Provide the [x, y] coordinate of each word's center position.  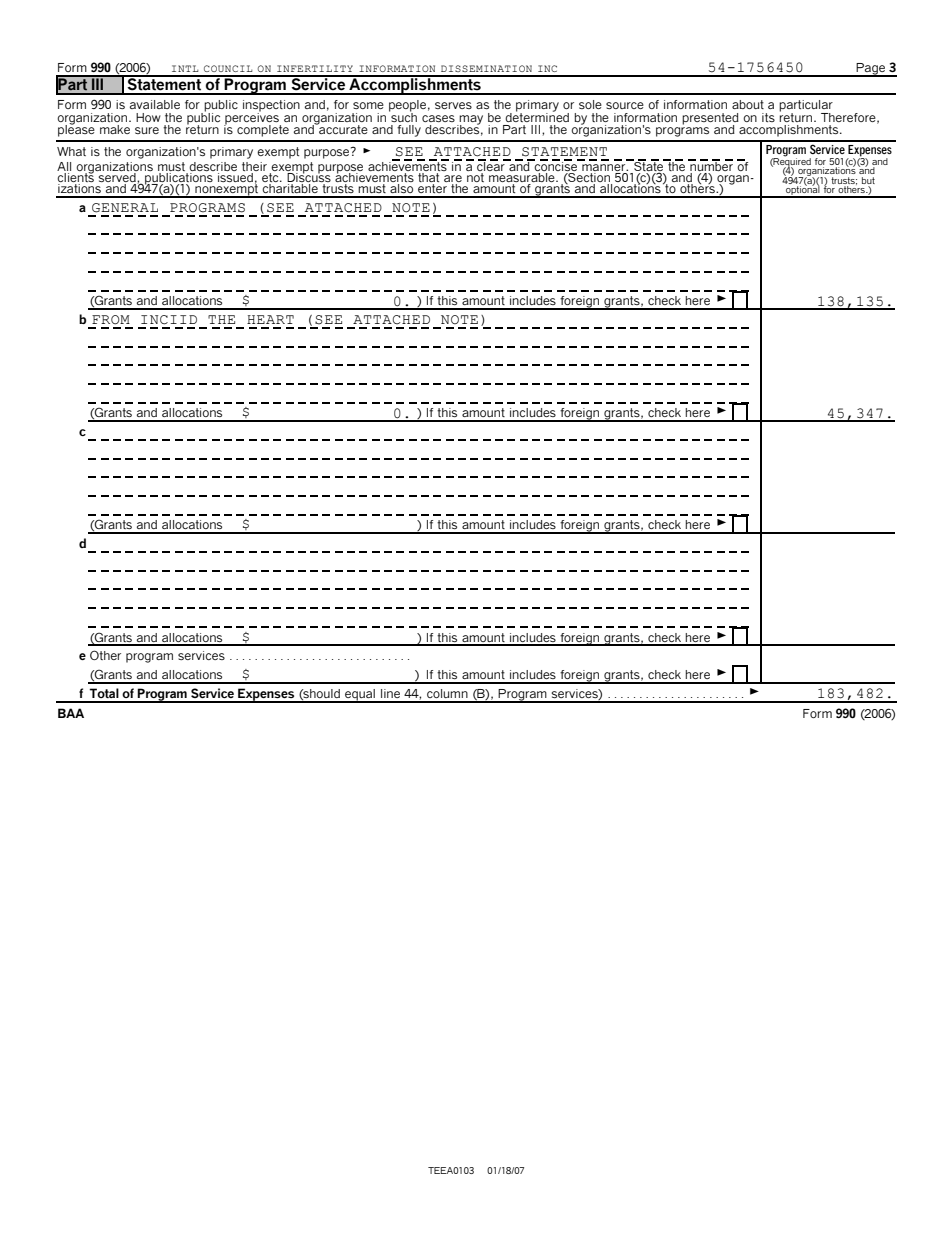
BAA [71, 713]
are [453, 180]
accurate [342, 128]
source [625, 105]
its [768, 117]
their [254, 168]
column [447, 693]
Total [104, 693]
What [71, 151]
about [748, 104]
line [390, 693]
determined [537, 116]
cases [438, 118]
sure [147, 130]
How [148, 117]
